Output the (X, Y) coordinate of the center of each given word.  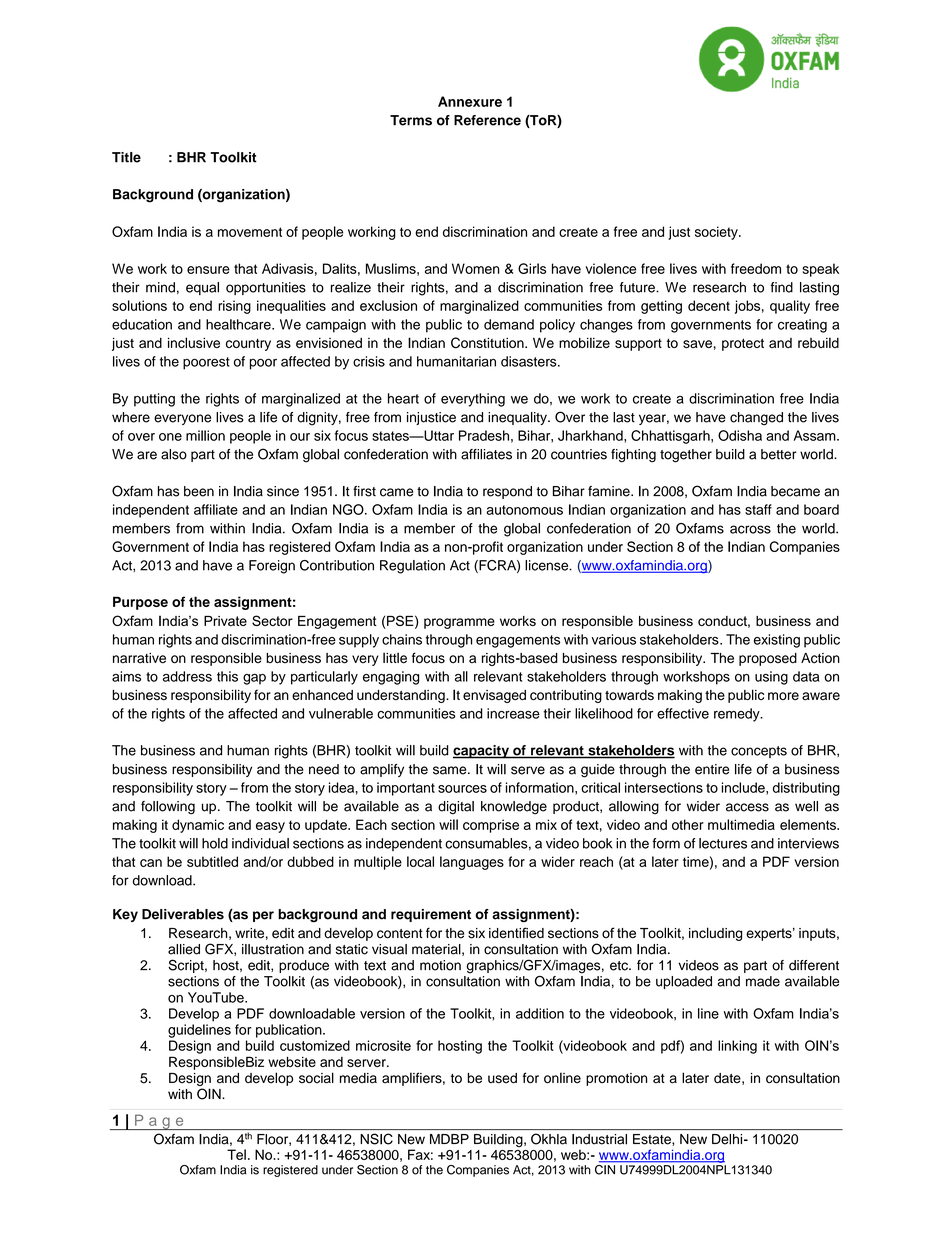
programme (459, 623)
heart (403, 398)
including (715, 934)
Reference (487, 120)
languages (472, 863)
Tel (236, 1154)
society (717, 233)
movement (250, 232)
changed (756, 419)
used (502, 1078)
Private (225, 621)
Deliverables (183, 914)
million (205, 435)
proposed (768, 659)
